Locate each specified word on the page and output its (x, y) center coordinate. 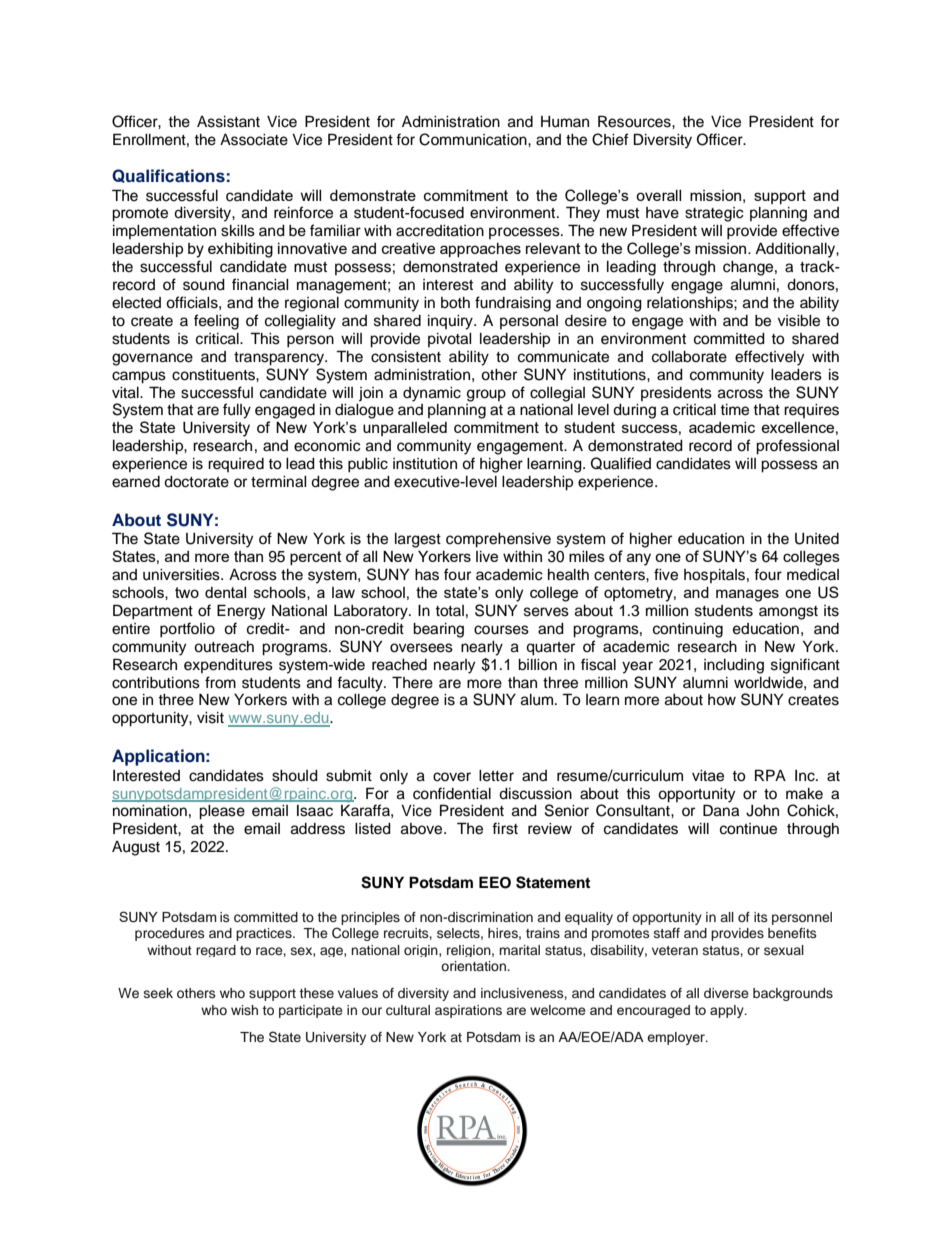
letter (496, 776)
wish (244, 1010)
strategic (714, 214)
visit (210, 718)
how (722, 700)
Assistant (228, 122)
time (734, 410)
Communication (474, 139)
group (486, 395)
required (236, 465)
